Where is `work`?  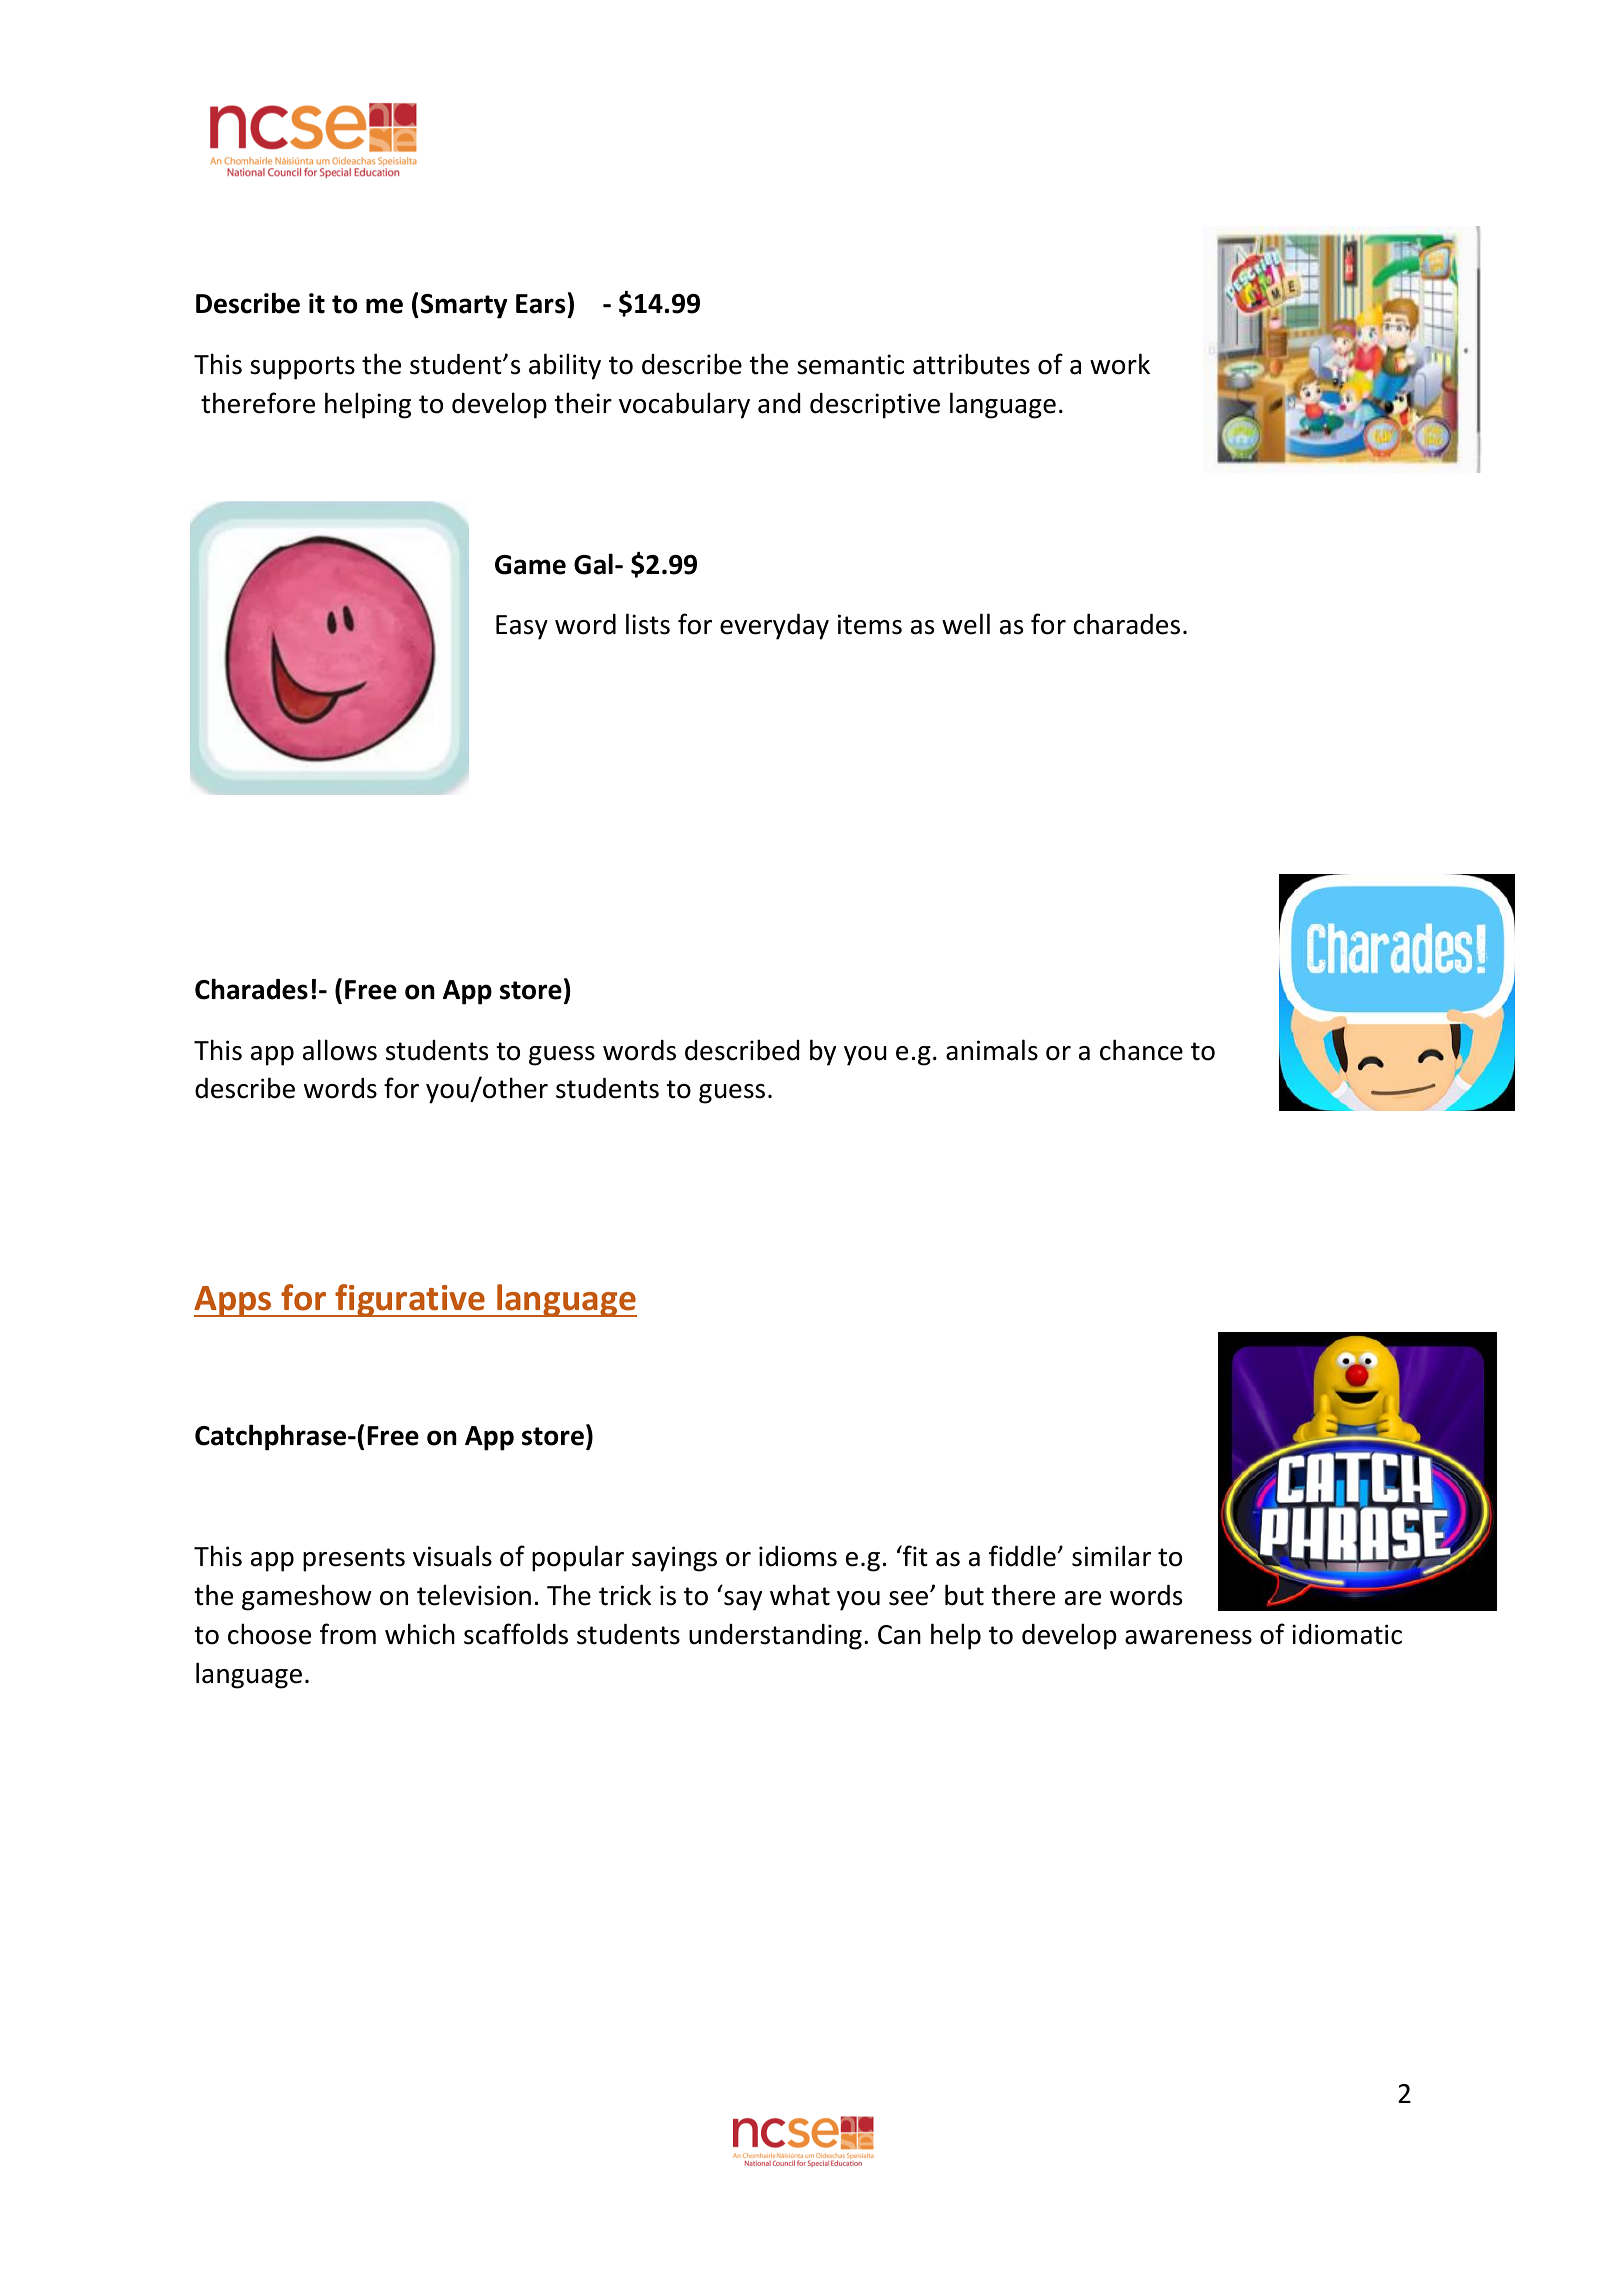
work is located at coordinates (1120, 364).
